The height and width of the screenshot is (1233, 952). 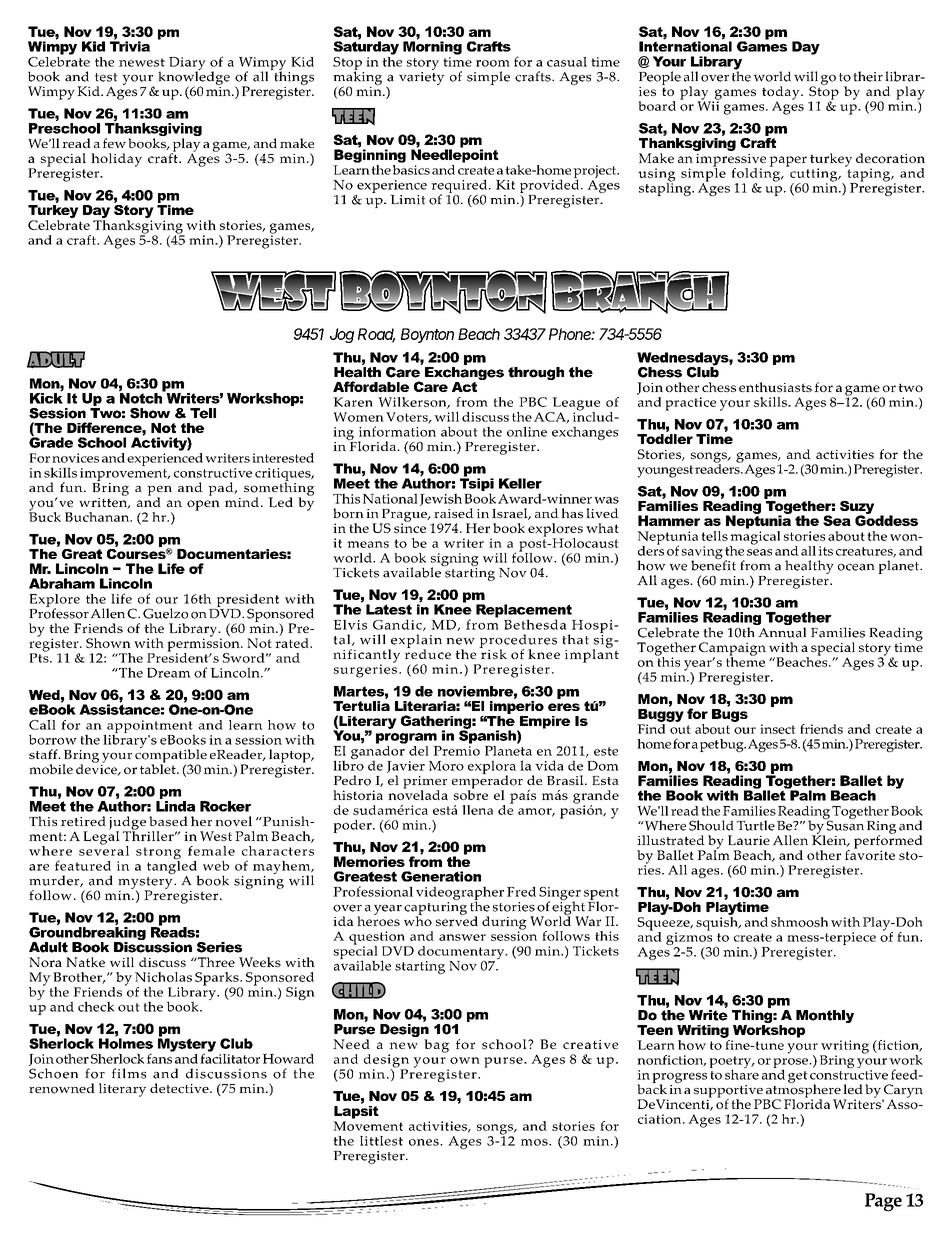 I want to click on Diary, so click(x=187, y=65).
